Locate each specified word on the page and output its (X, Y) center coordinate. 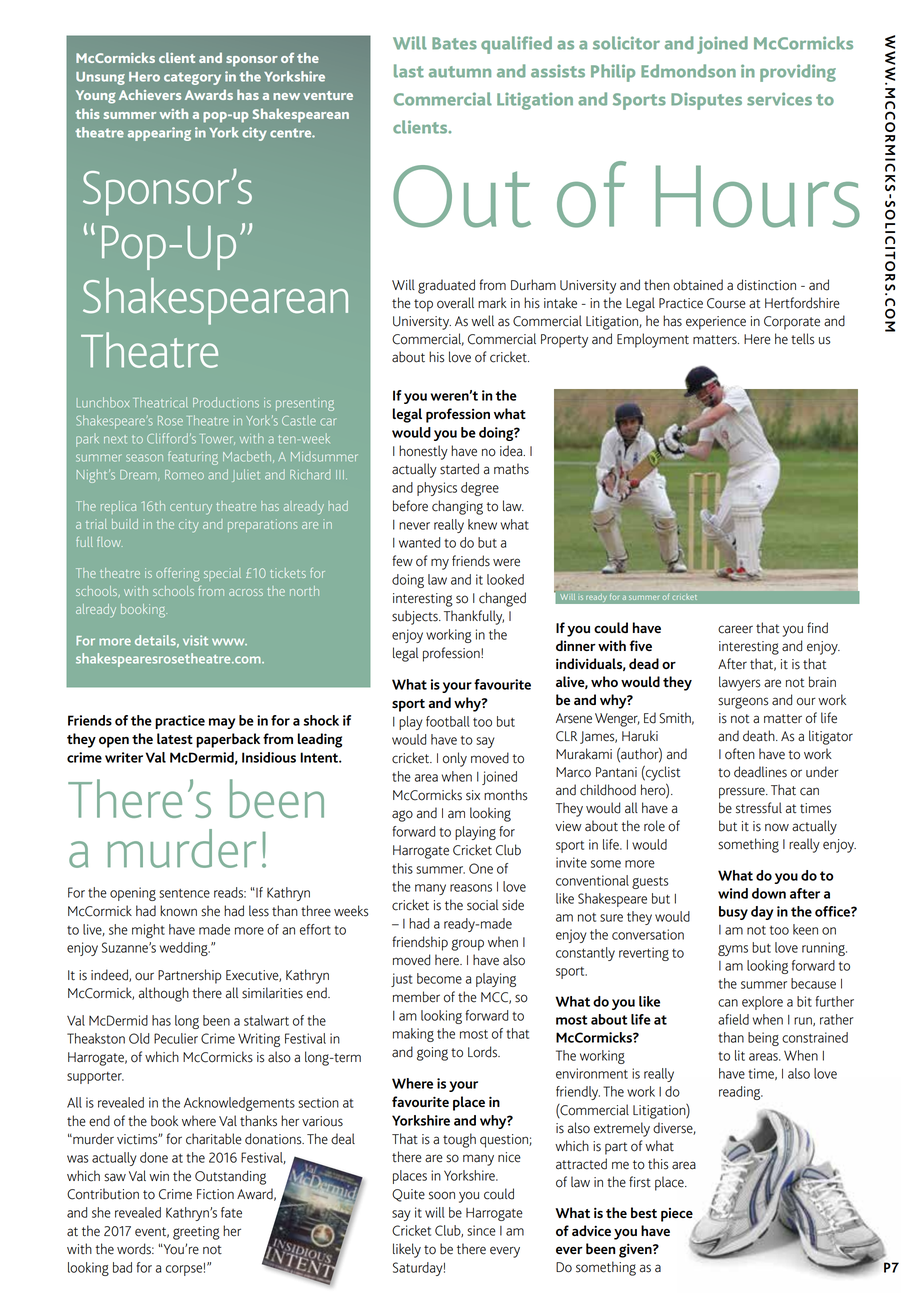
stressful (759, 808)
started (459, 469)
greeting (196, 1233)
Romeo (184, 475)
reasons (471, 888)
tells (802, 339)
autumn (460, 72)
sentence (184, 893)
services (779, 99)
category (192, 78)
